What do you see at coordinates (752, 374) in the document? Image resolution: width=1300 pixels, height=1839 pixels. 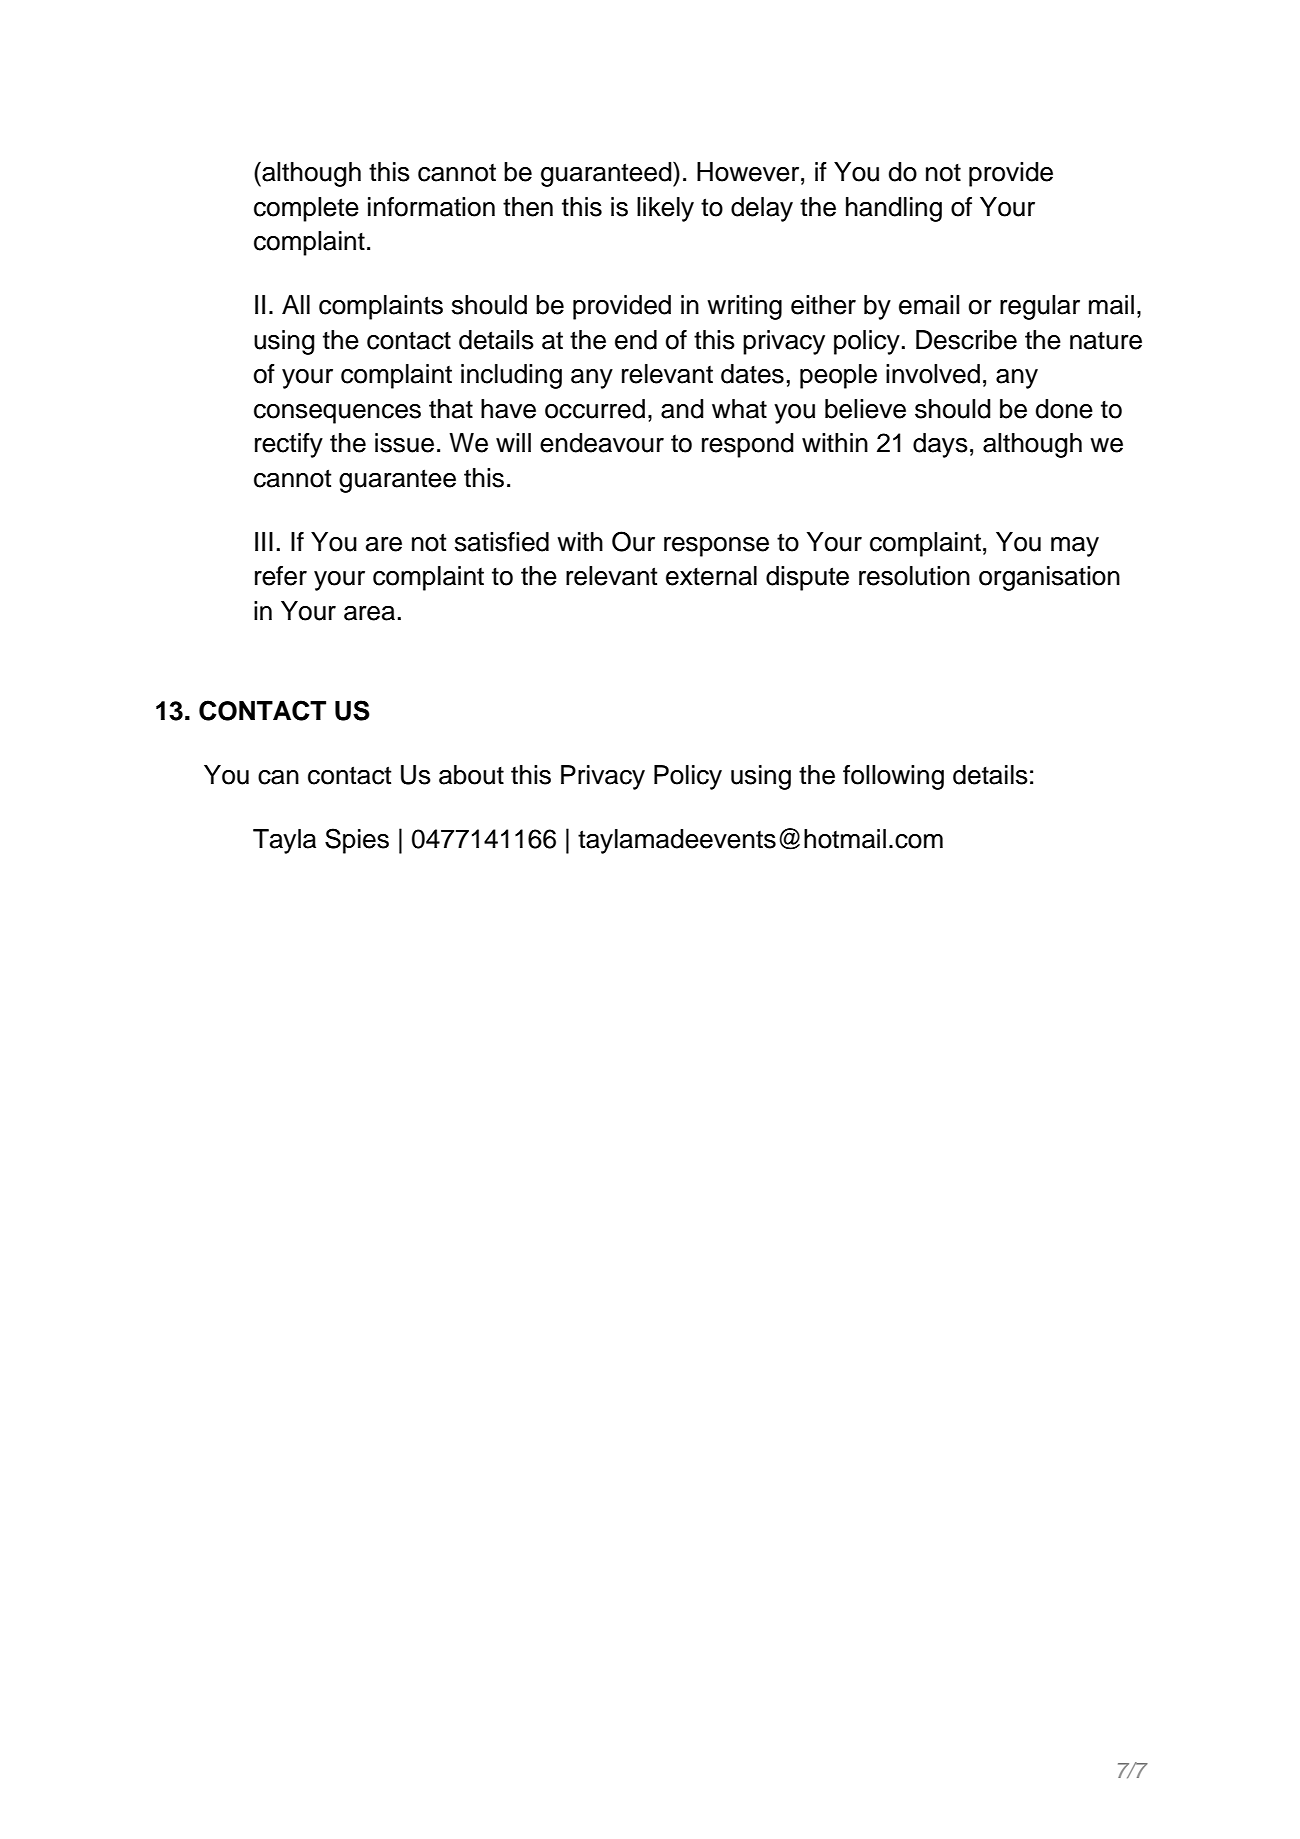 I see `dates` at bounding box center [752, 374].
